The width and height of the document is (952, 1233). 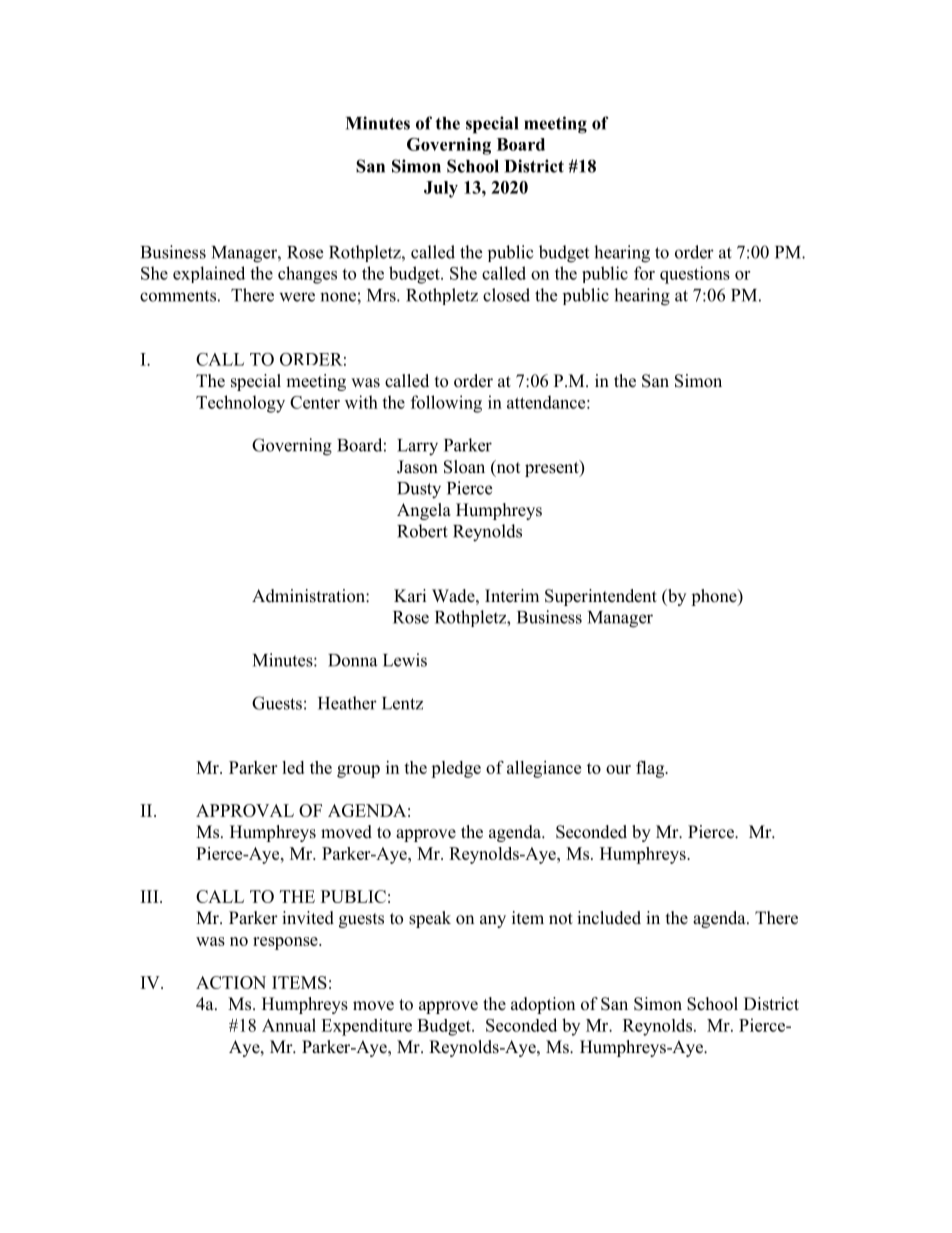 What do you see at coordinates (441, 189) in the document?
I see `July` at bounding box center [441, 189].
